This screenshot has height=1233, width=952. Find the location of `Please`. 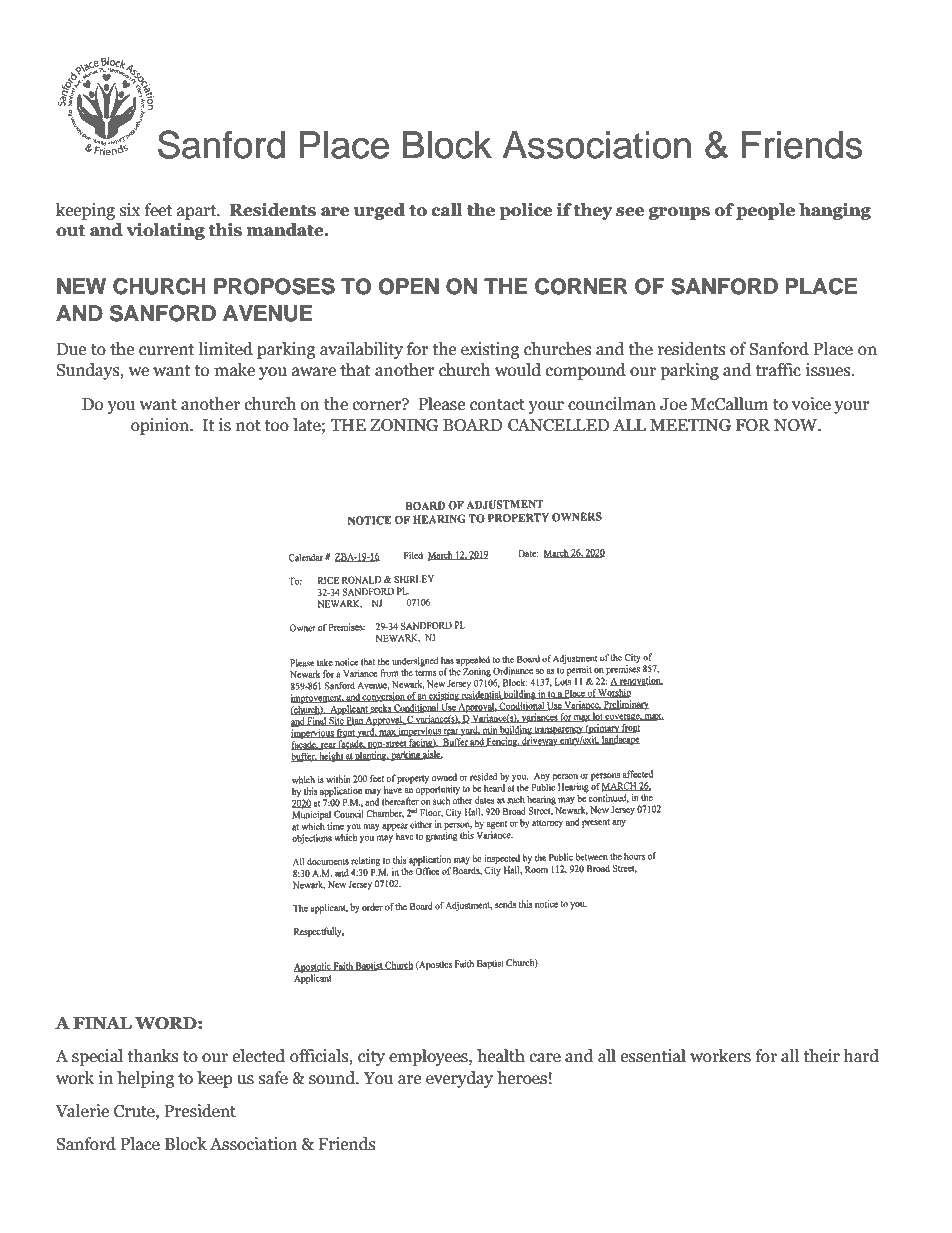

Please is located at coordinates (441, 404).
